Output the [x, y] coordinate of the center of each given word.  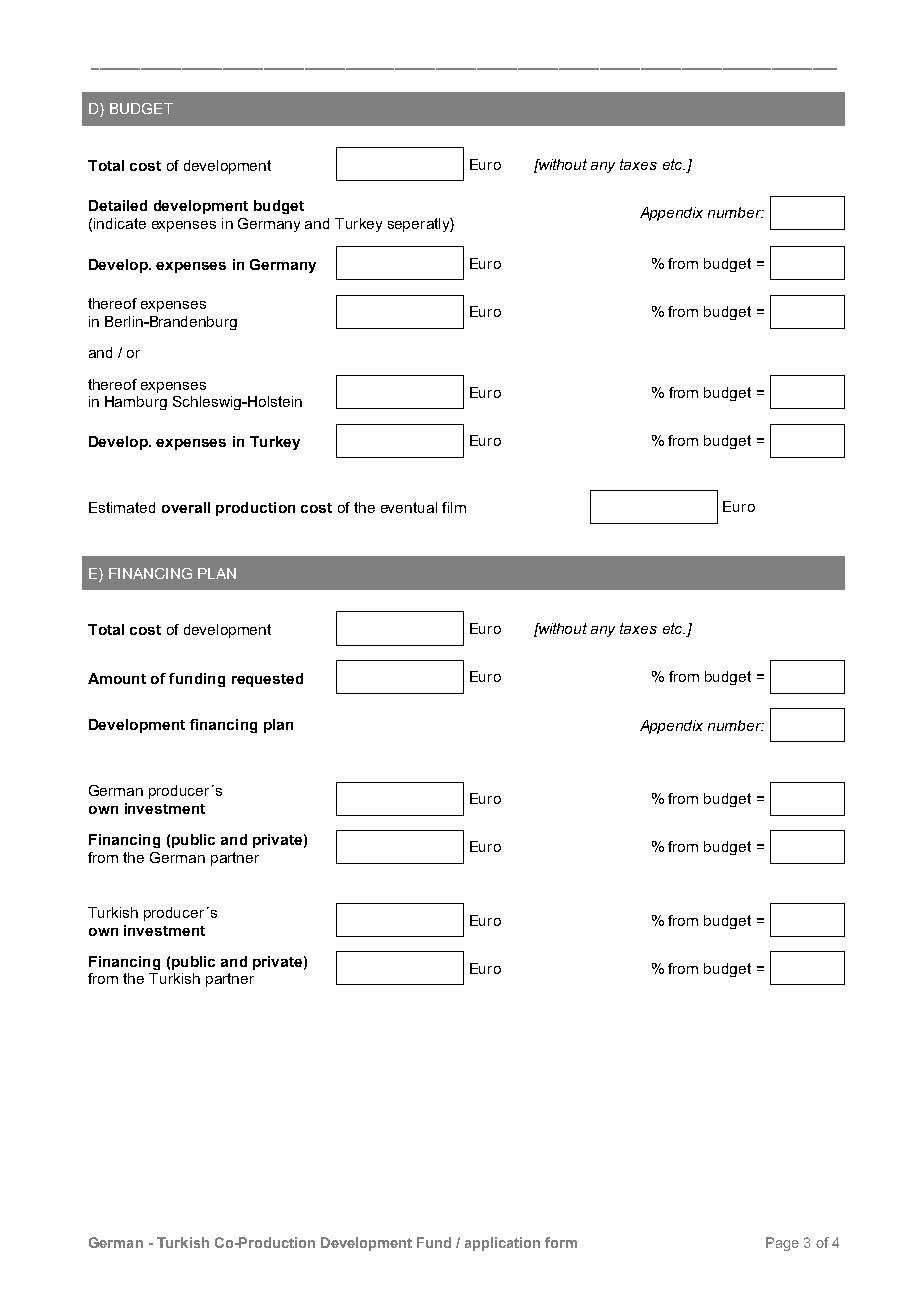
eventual [409, 507]
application [502, 1244]
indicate [120, 223]
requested [267, 680]
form [561, 1242]
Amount [117, 678]
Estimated [122, 507]
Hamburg [136, 403]
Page [782, 1244]
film [454, 507]
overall [186, 507]
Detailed [118, 205]
